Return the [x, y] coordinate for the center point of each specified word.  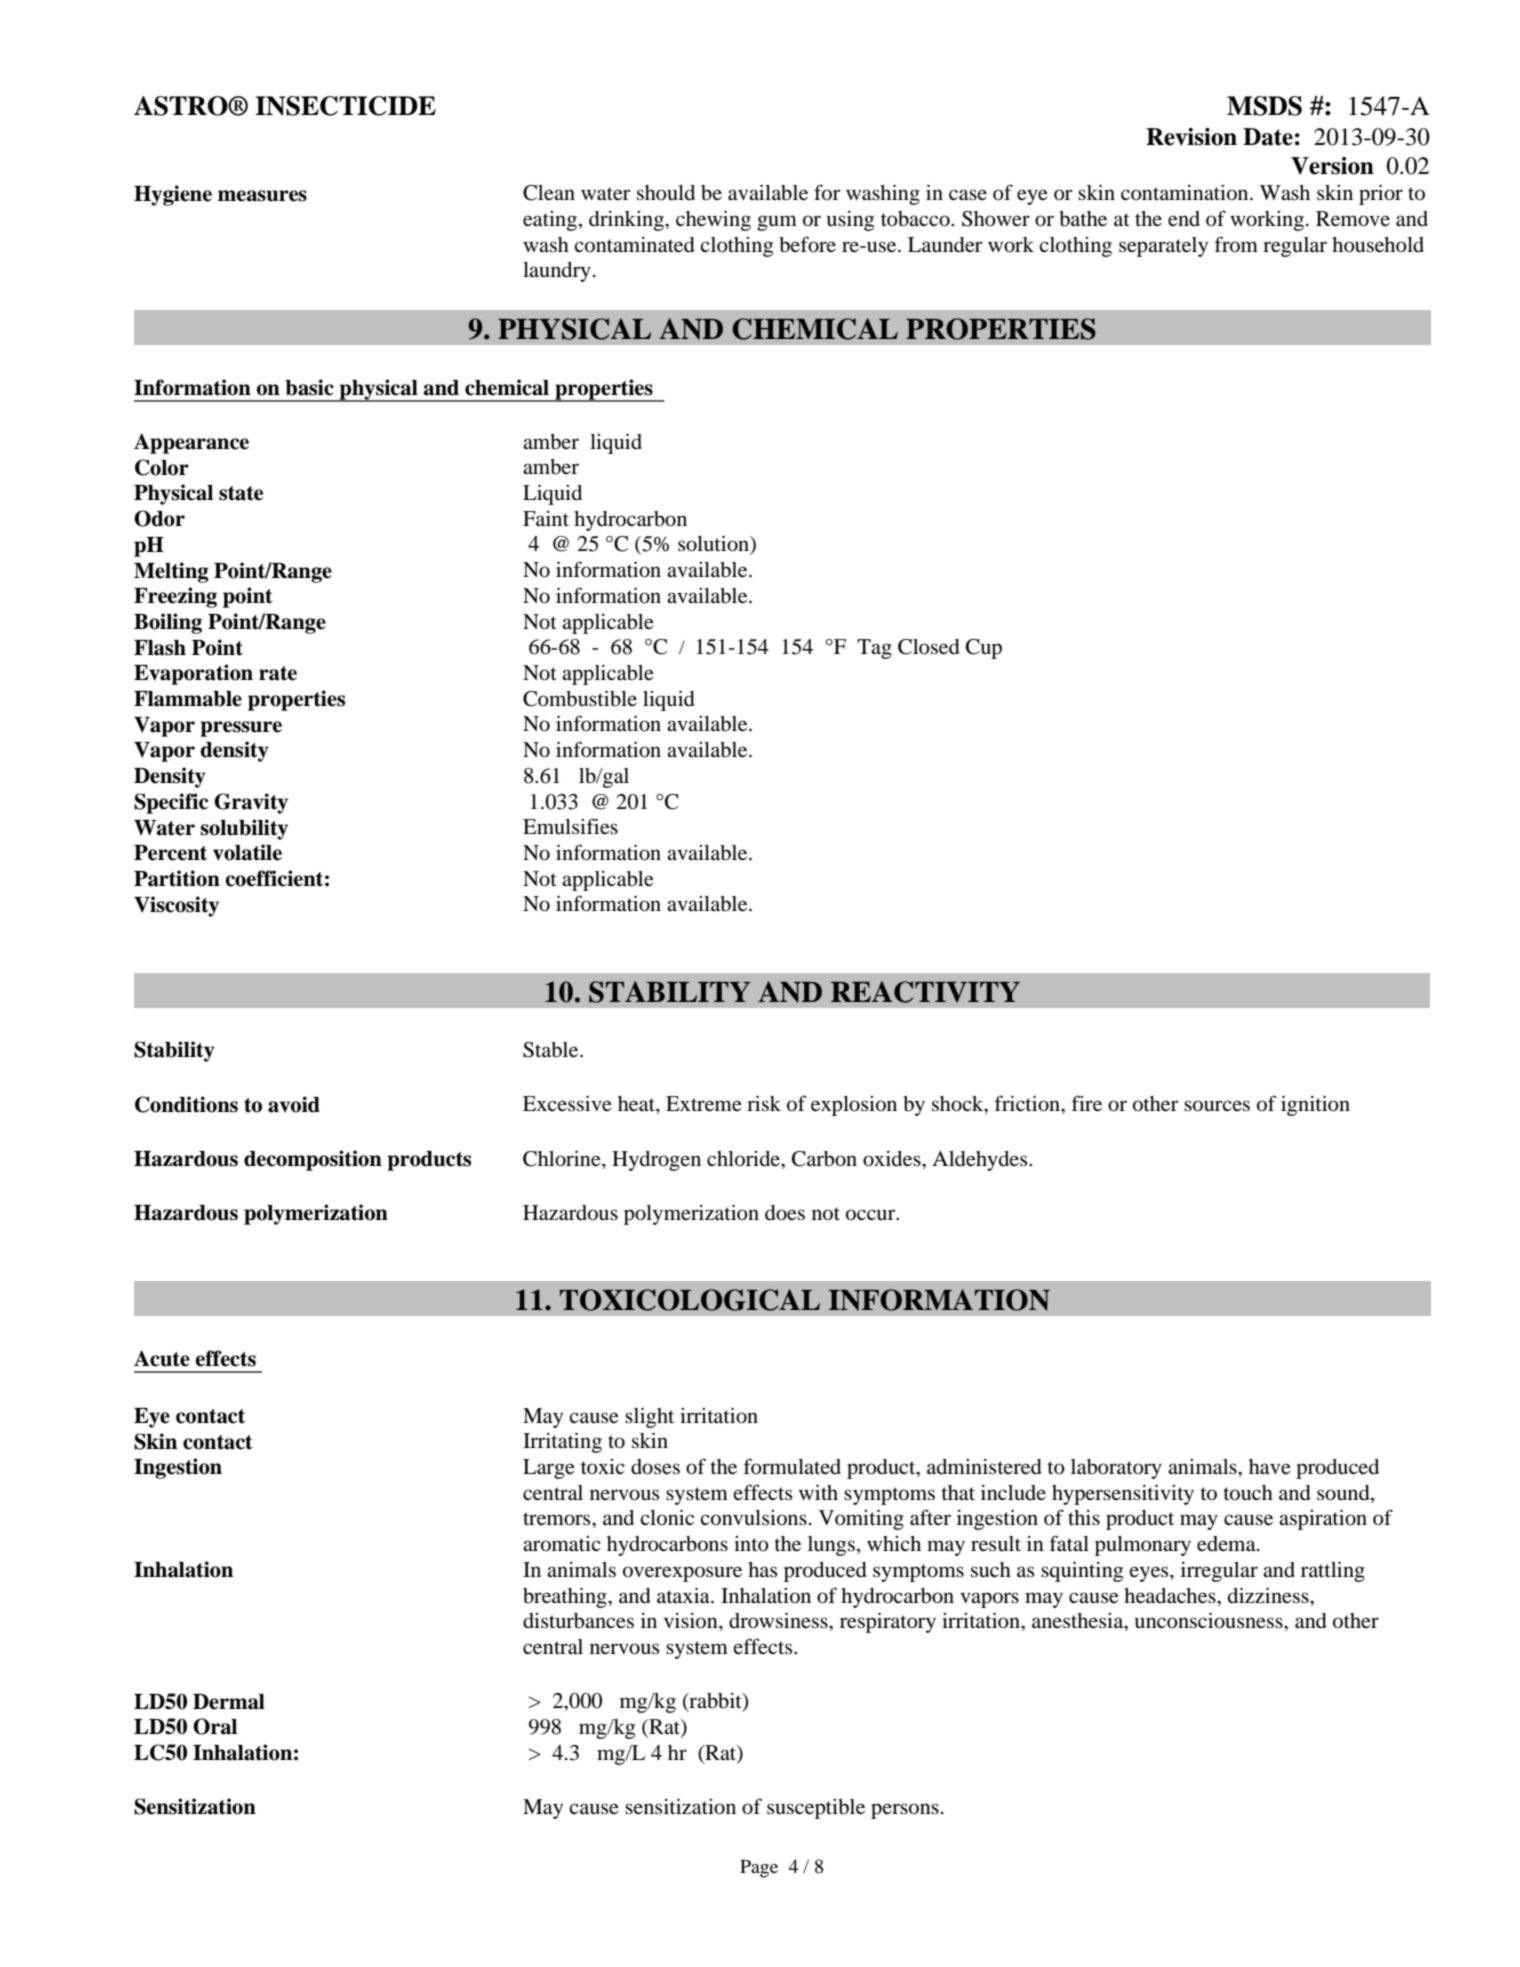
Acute [162, 1358]
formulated [792, 1466]
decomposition [313, 1160]
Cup [984, 649]
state [241, 493]
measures [262, 196]
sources [1217, 1106]
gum [777, 223]
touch [1248, 1493]
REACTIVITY [925, 992]
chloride [744, 1159]
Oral [215, 1726]
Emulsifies [570, 826]
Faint [546, 518]
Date [1268, 137]
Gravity [251, 803]
